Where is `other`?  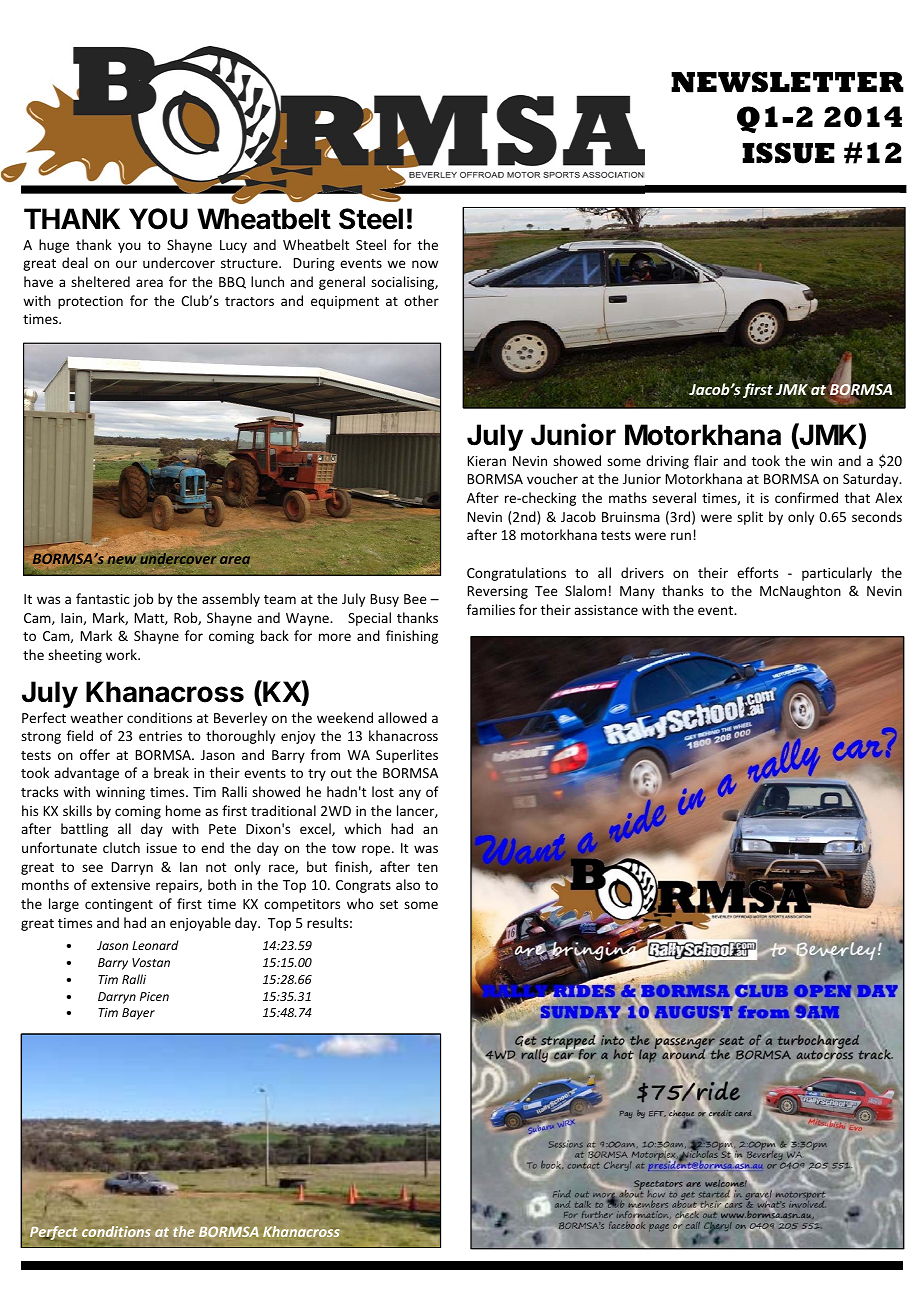
other is located at coordinates (421, 300).
